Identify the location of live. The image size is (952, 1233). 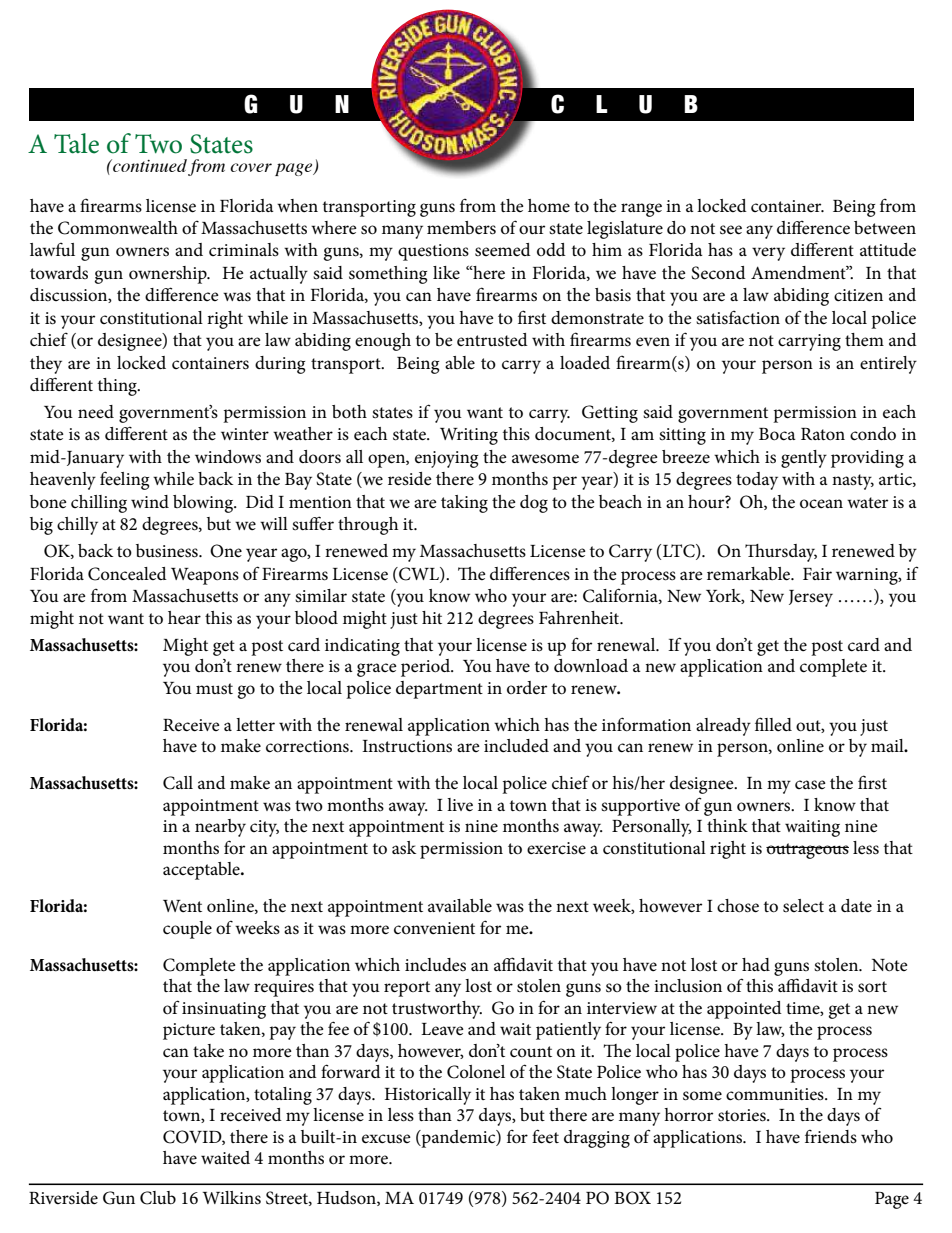
(460, 805).
